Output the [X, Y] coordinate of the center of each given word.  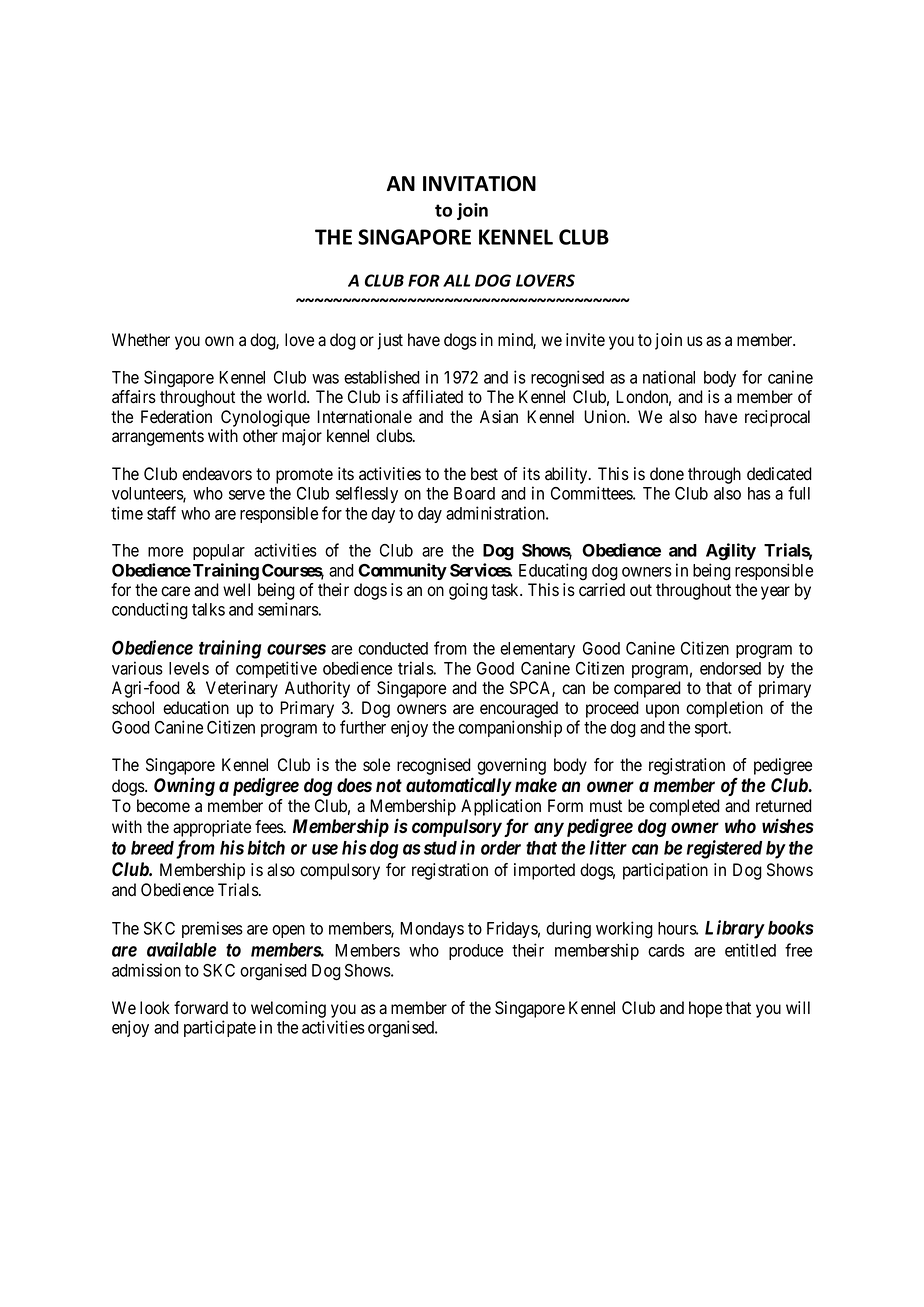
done [667, 474]
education [196, 708]
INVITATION [479, 184]
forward [201, 1008]
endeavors [217, 474]
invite [585, 340]
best [484, 474]
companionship [510, 728]
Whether [141, 340]
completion [724, 709]
